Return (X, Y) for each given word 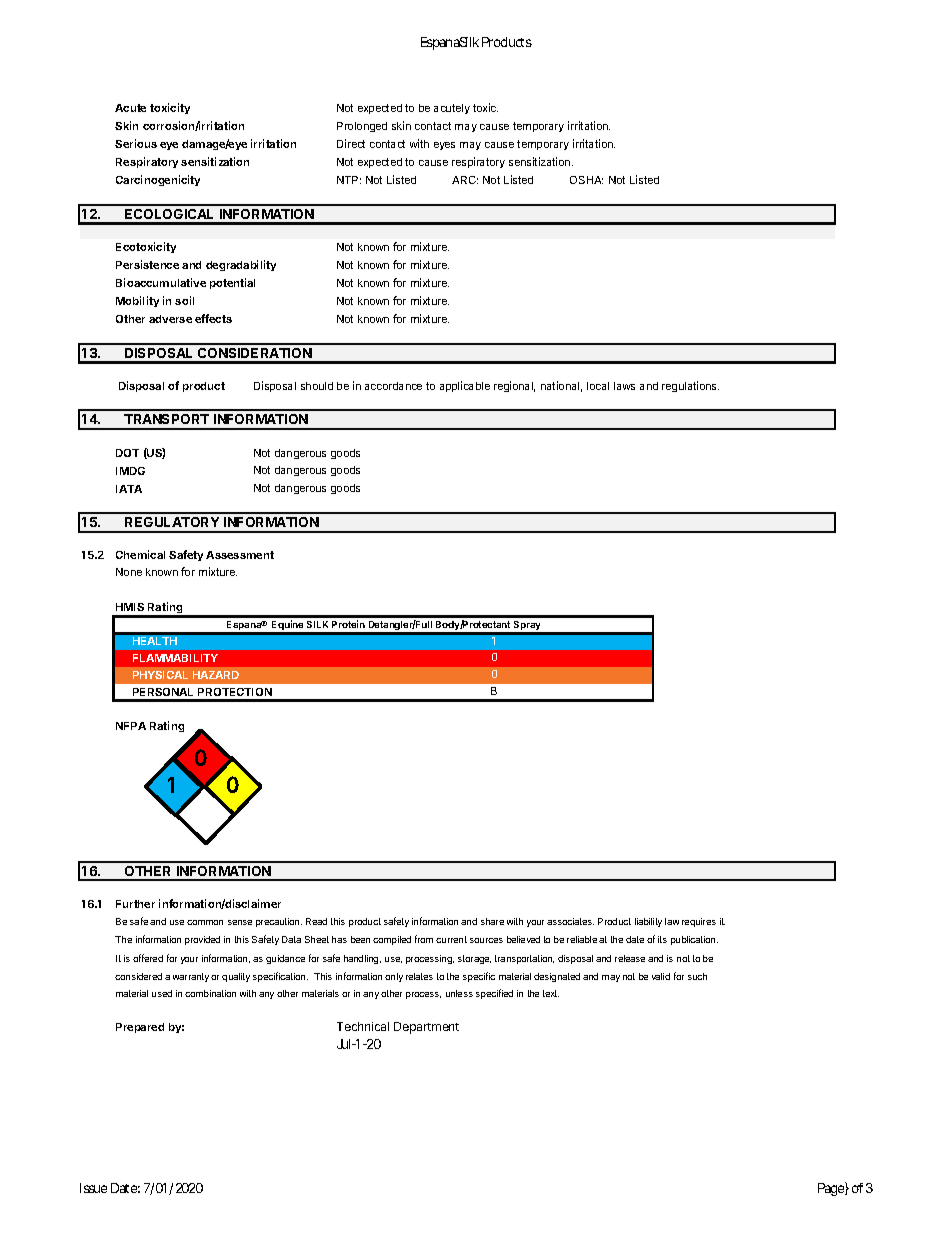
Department (426, 1028)
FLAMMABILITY (175, 658)
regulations (690, 386)
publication (694, 940)
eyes (444, 146)
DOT (127, 453)
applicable (465, 386)
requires (699, 922)
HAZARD (216, 675)
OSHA (586, 180)
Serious (136, 143)
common (205, 922)
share (492, 921)
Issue (93, 1188)
